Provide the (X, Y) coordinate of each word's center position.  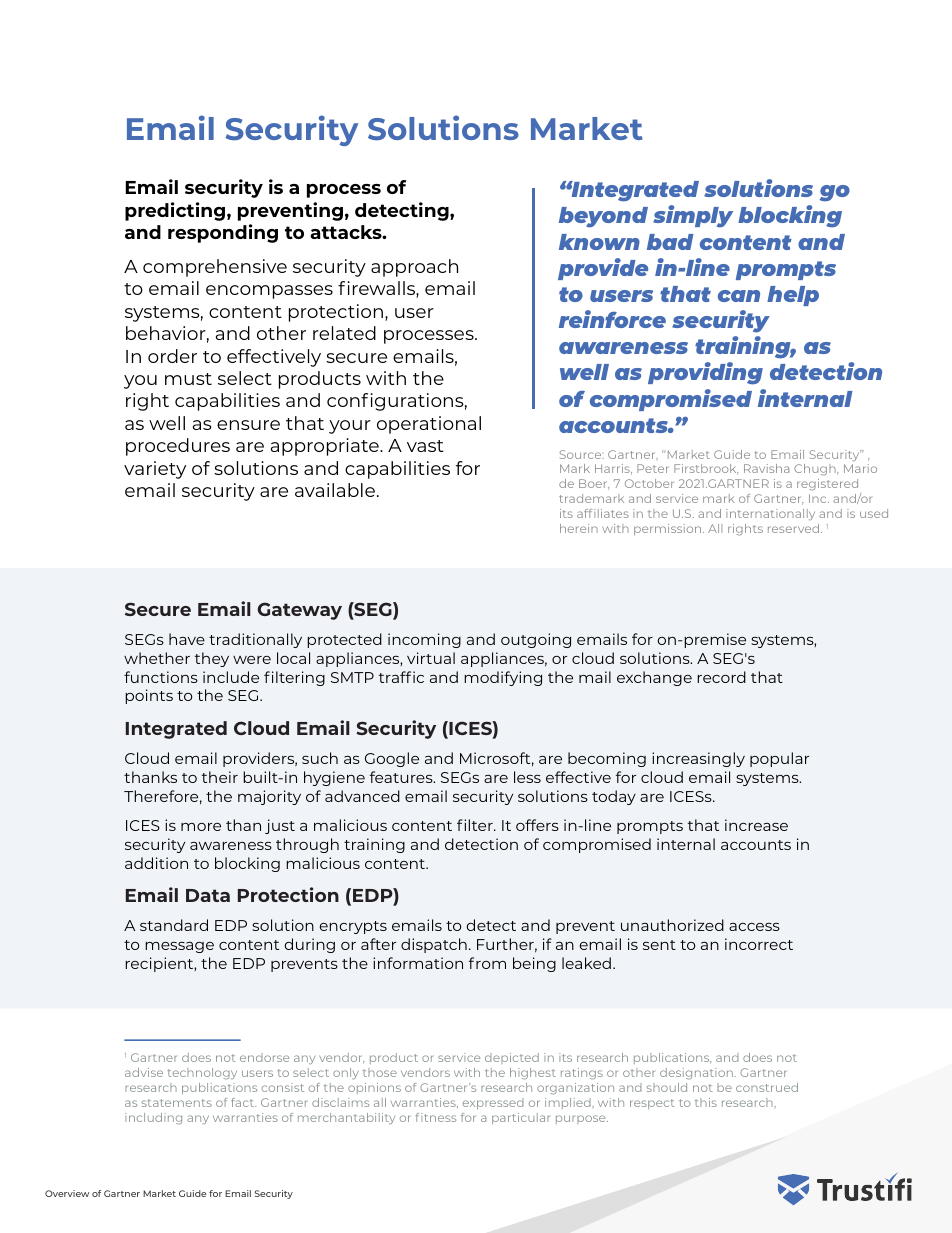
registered (829, 486)
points (149, 696)
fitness (436, 1117)
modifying (503, 678)
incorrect (759, 944)
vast (425, 446)
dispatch (434, 945)
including (153, 1118)
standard (174, 925)
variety (155, 470)
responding (223, 233)
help (793, 296)
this (706, 1102)
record (721, 677)
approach (414, 268)
